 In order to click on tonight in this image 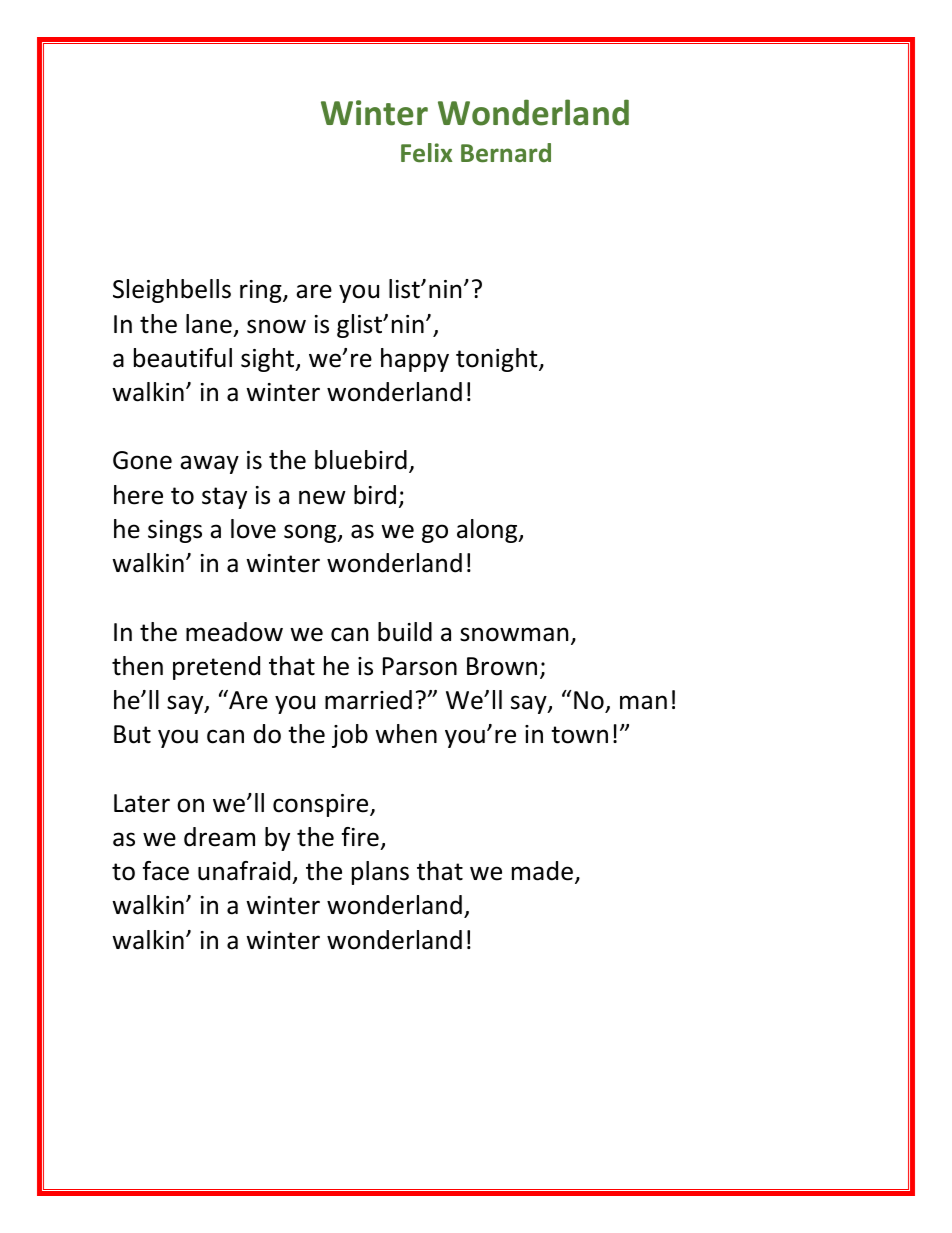, I will do `click(498, 360)`.
